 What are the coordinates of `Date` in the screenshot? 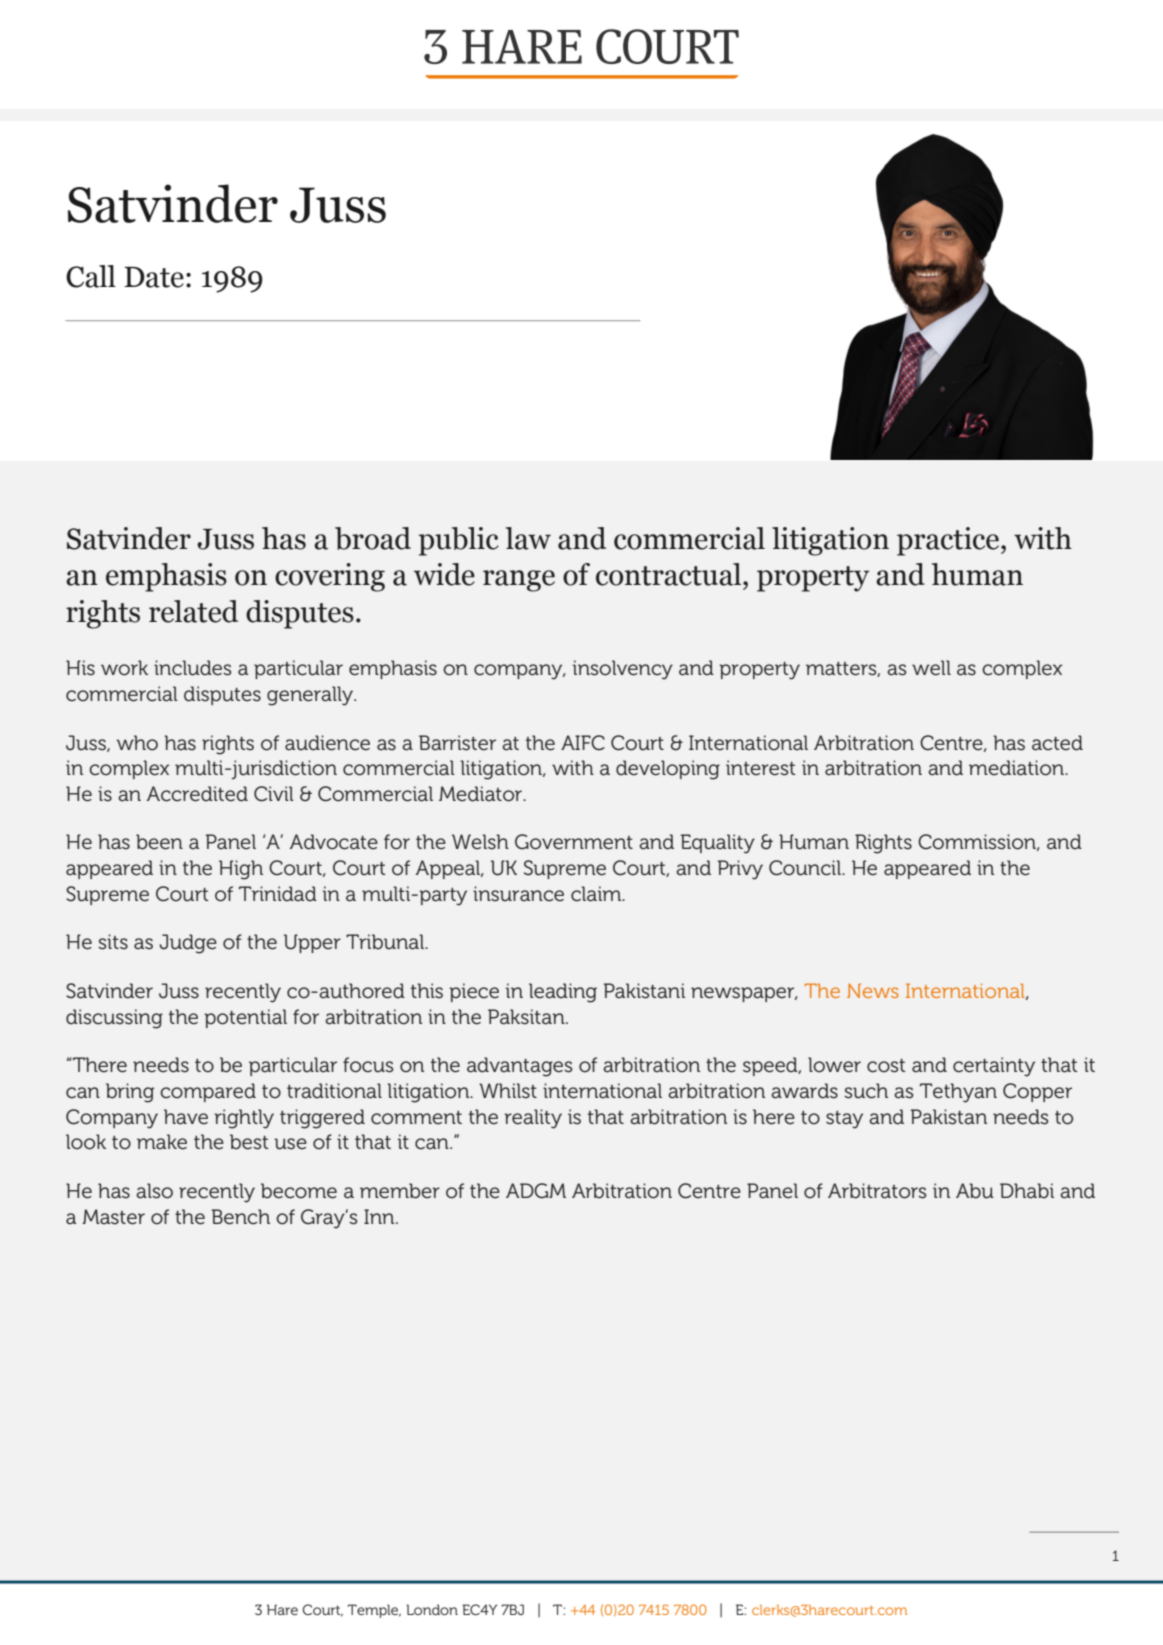 It's located at (154, 277).
